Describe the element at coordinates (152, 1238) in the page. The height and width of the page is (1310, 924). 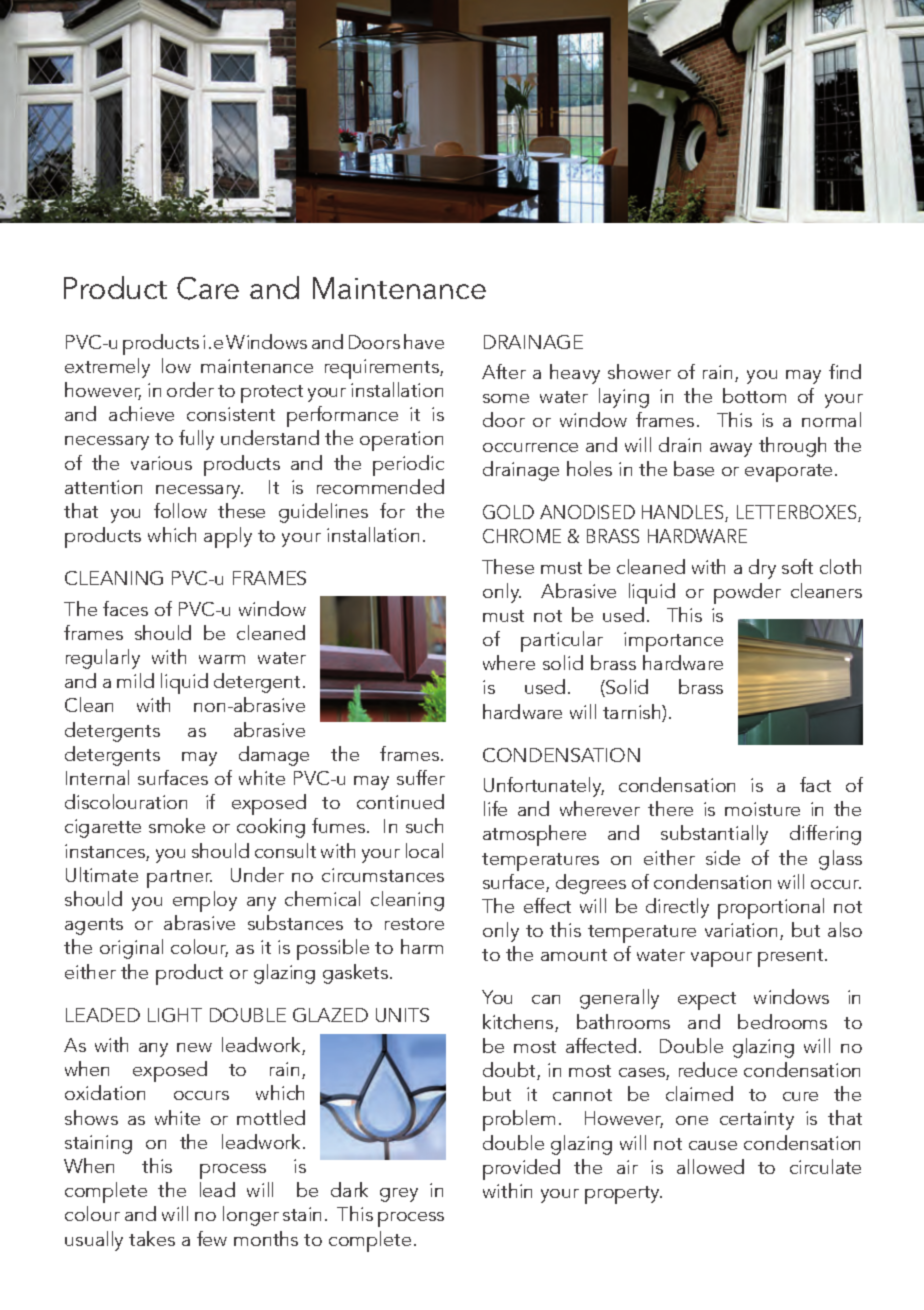
I see `takes` at that location.
